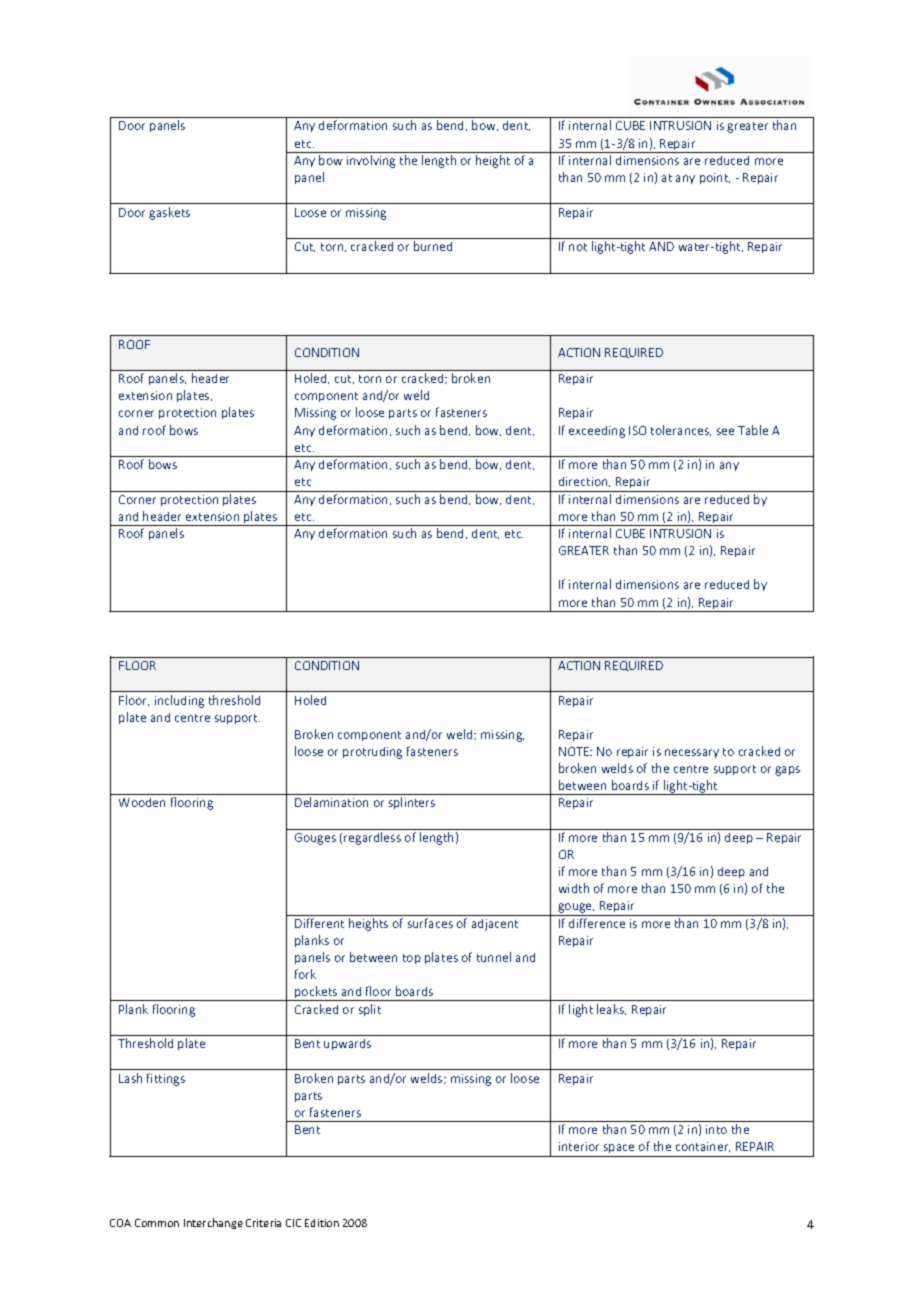 This screenshot has width=924, height=1309. Describe the element at coordinates (142, 802) in the screenshot. I see `Wooden` at that location.
